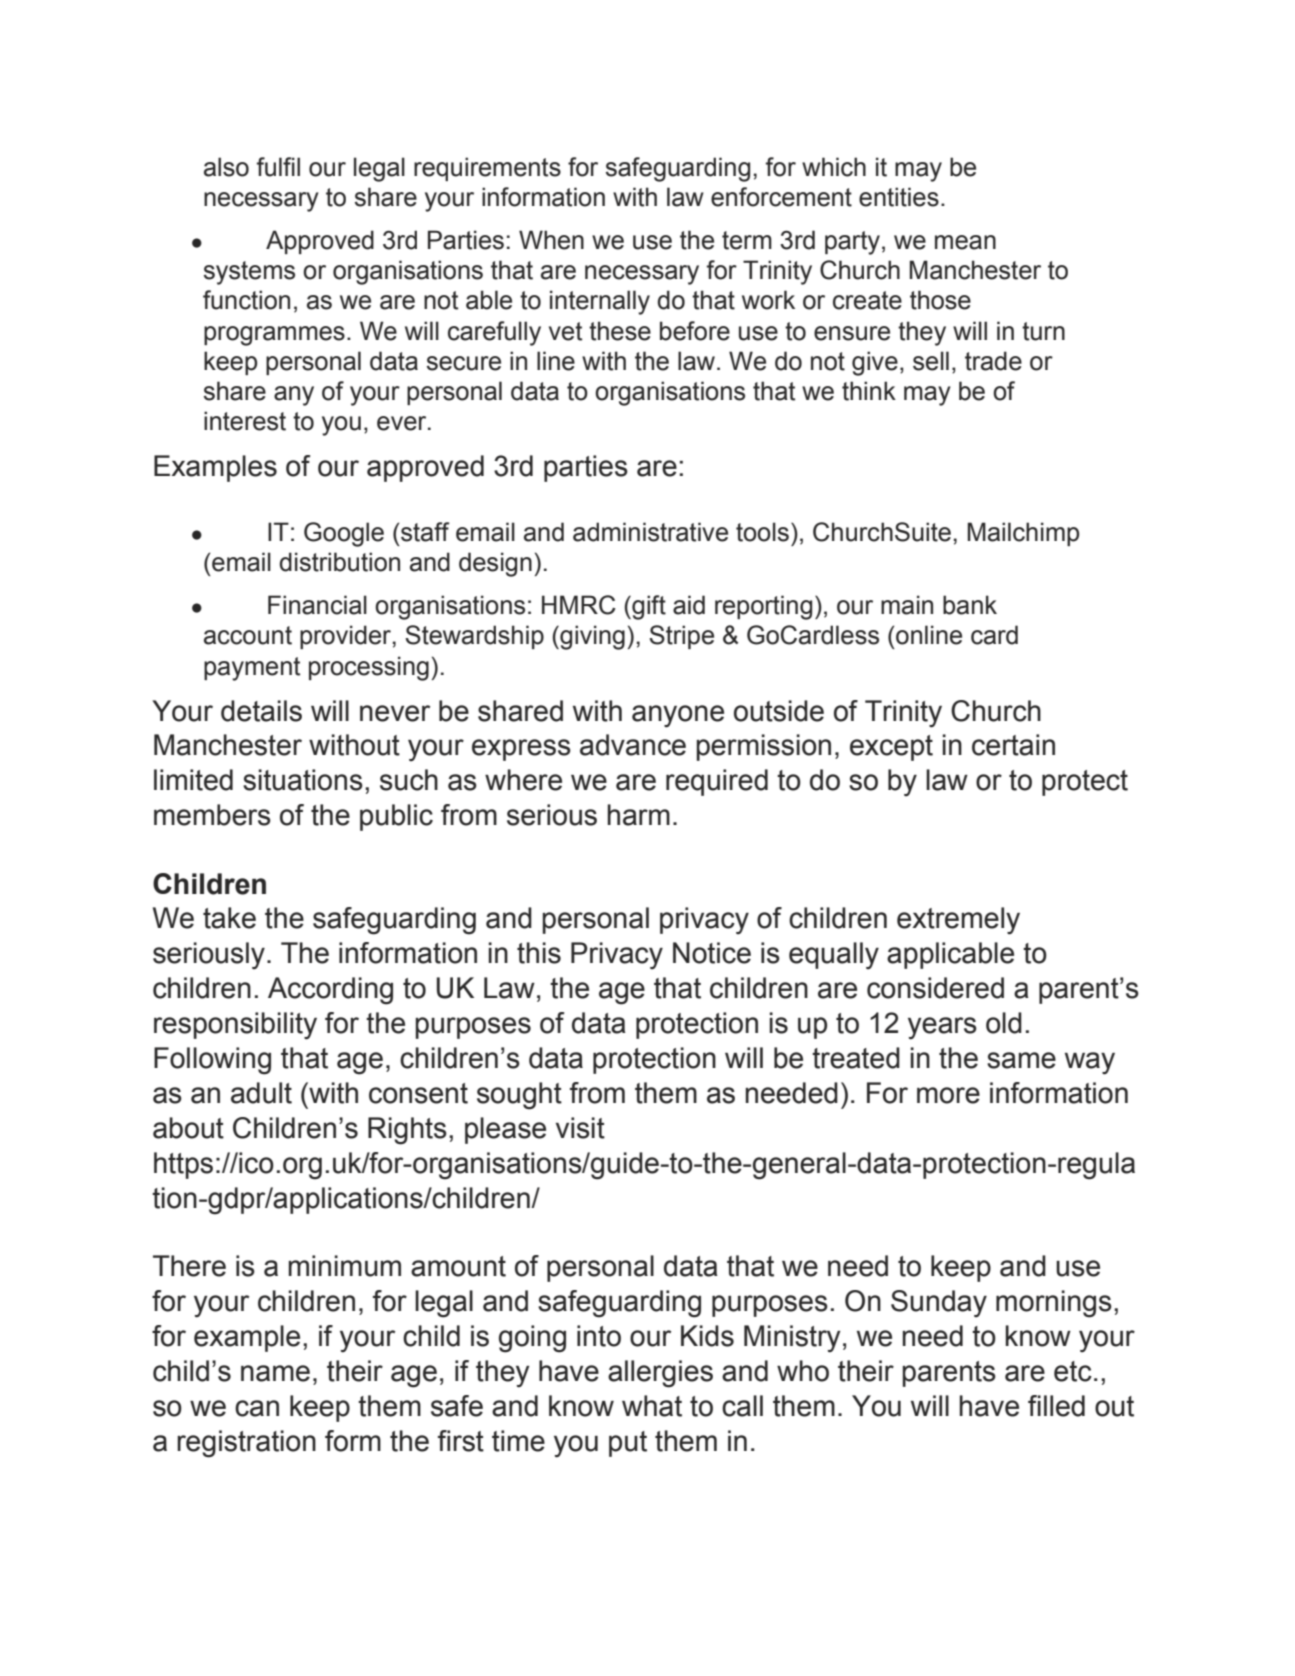 This document has width=1295, height=1676. I want to click on can, so click(257, 1408).
